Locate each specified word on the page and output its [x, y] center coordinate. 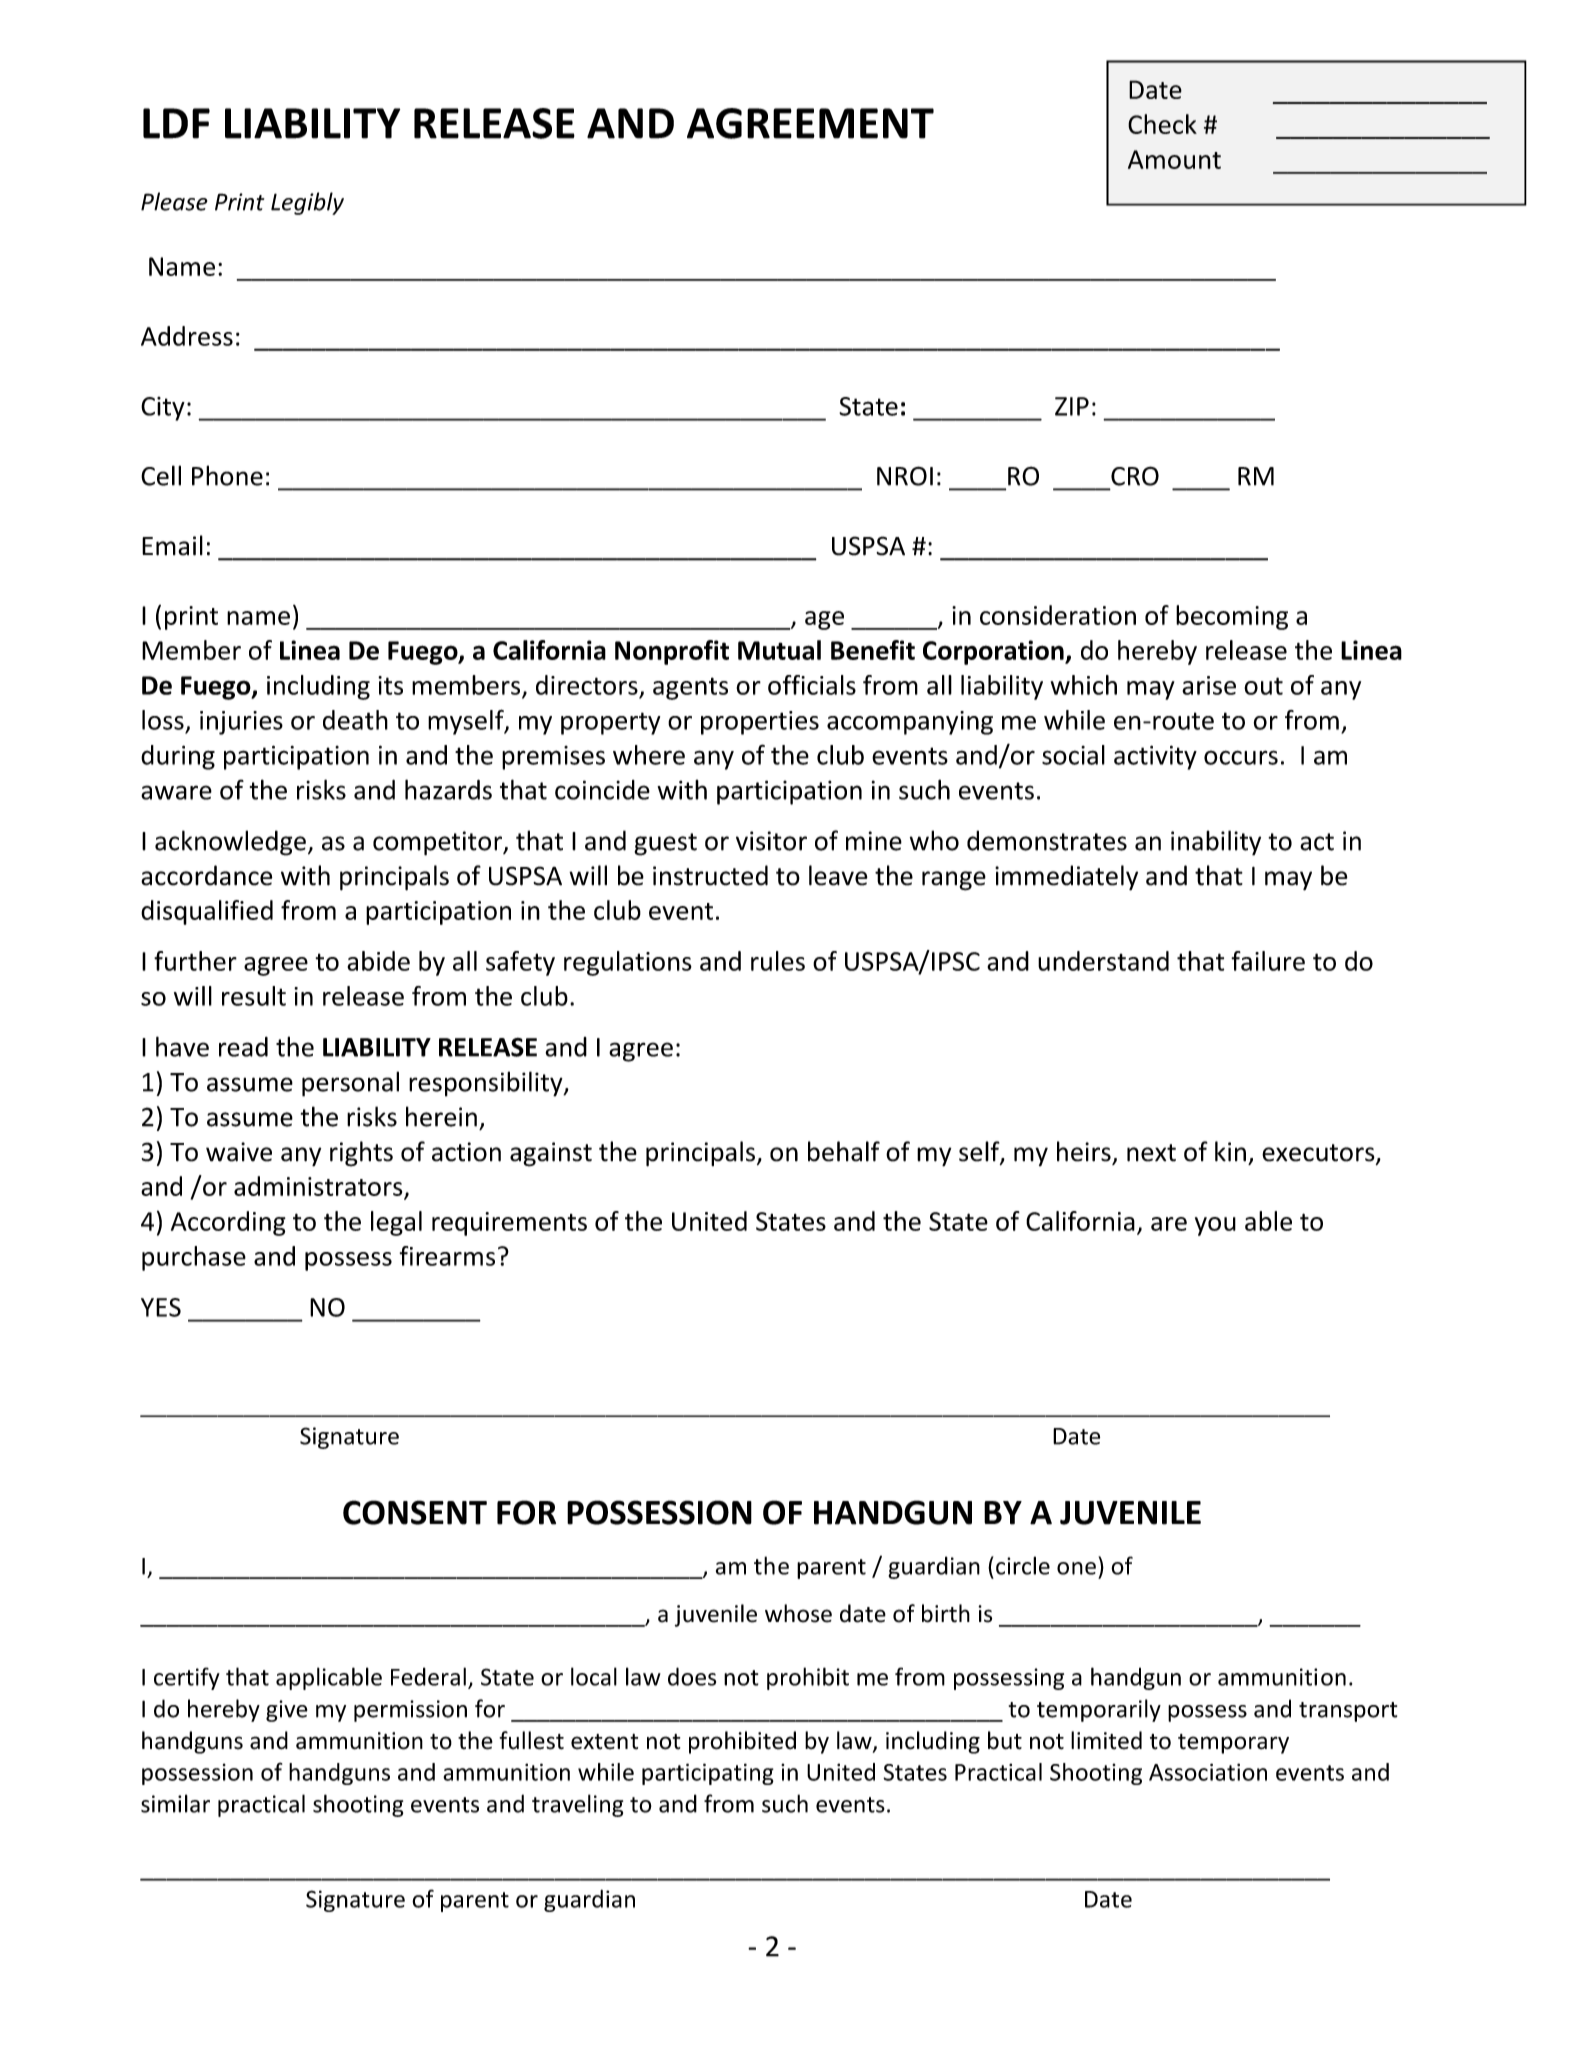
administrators [318, 1186]
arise [1209, 685]
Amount [1174, 159]
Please [174, 201]
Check [1162, 124]
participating [708, 1774]
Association [1208, 1772]
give [287, 1711]
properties [760, 723]
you [1215, 1226]
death [355, 720]
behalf [844, 1151]
